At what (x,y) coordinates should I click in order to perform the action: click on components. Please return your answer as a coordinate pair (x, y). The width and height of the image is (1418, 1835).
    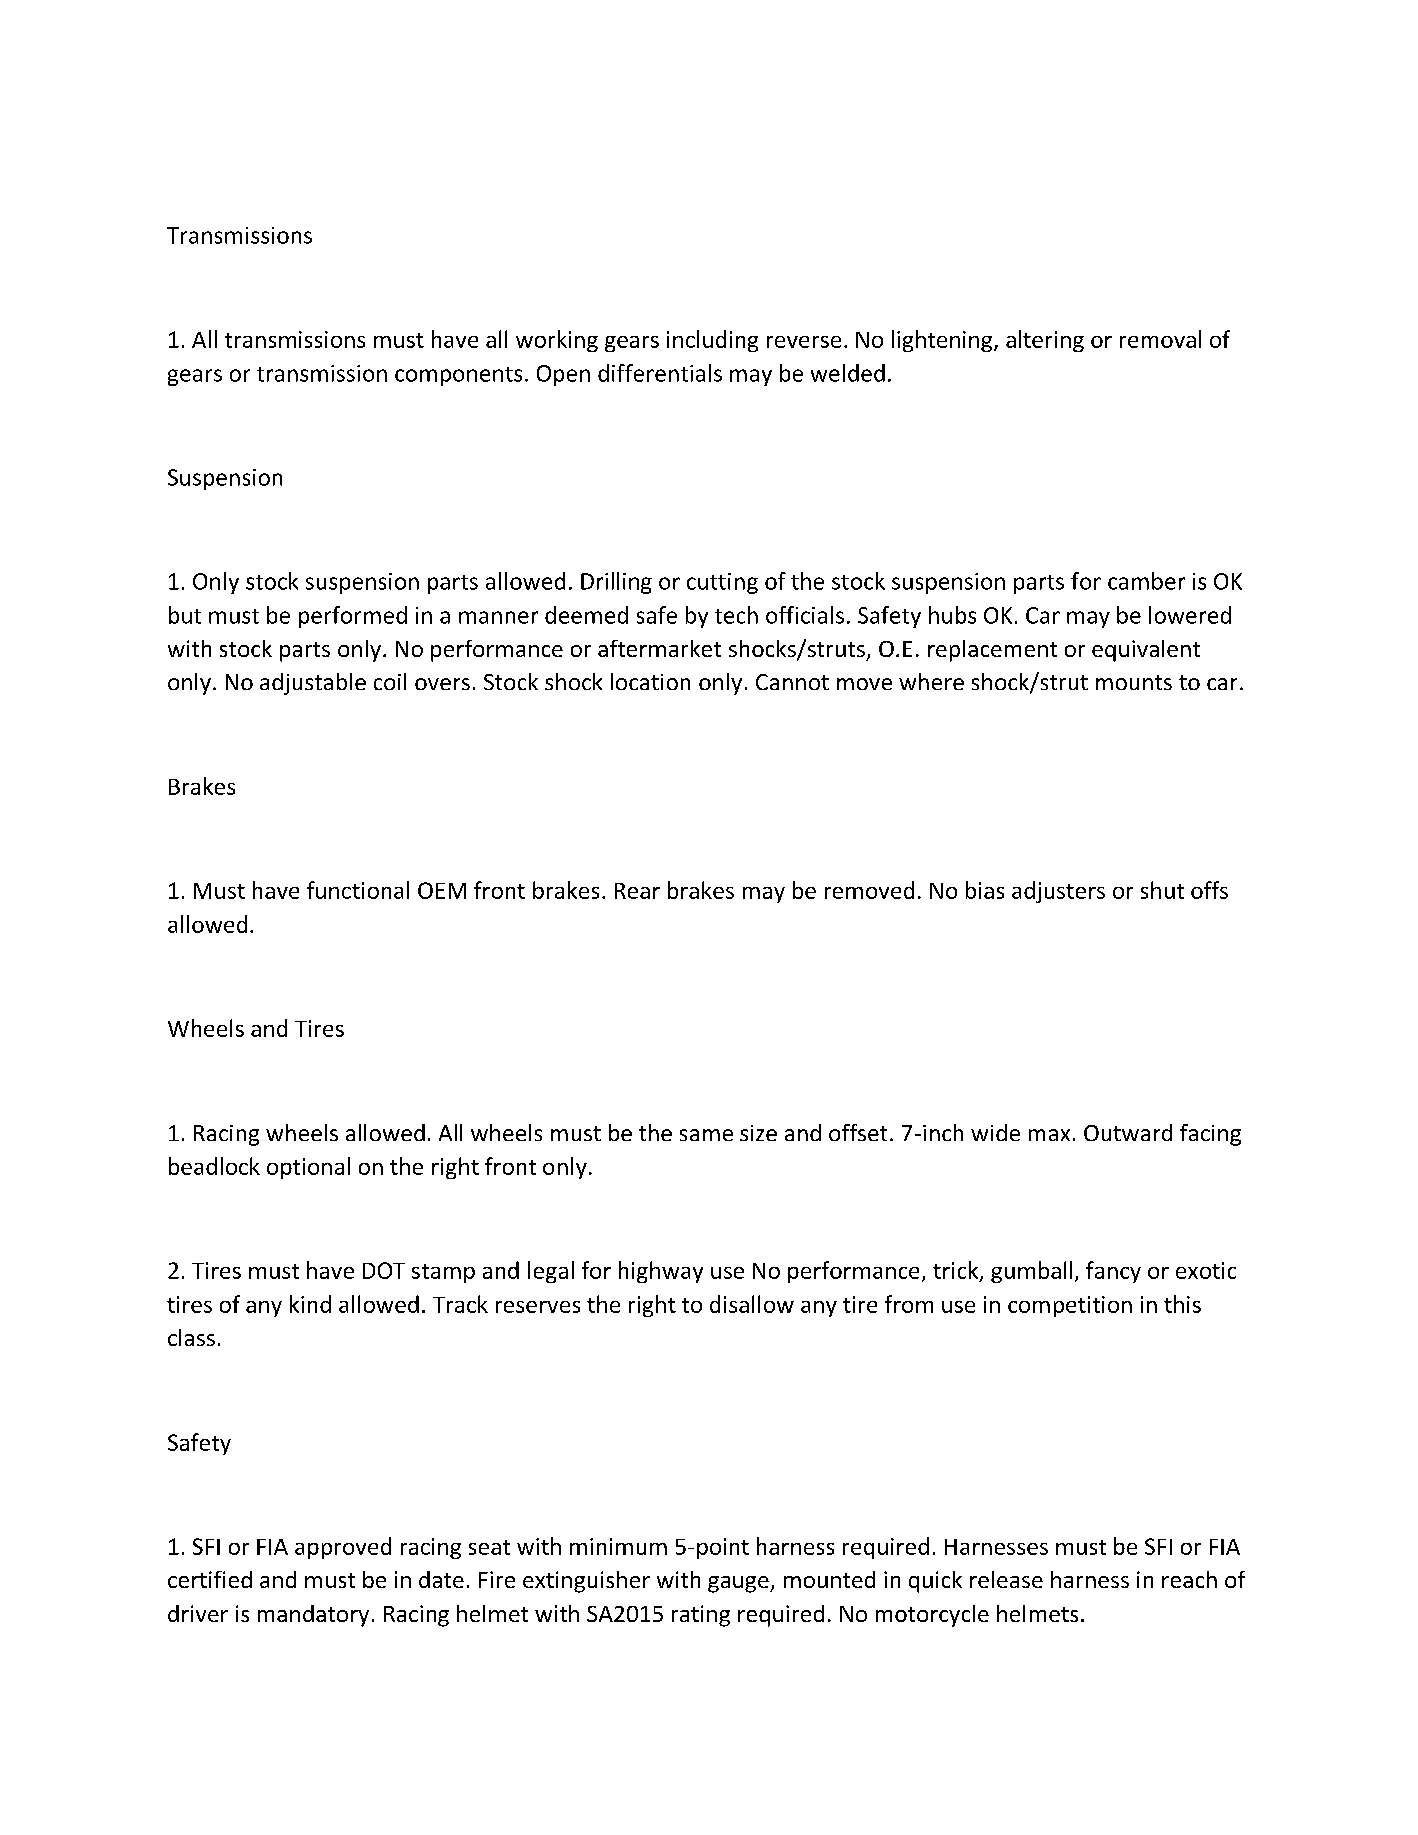
    Looking at the image, I should click on (458, 376).
